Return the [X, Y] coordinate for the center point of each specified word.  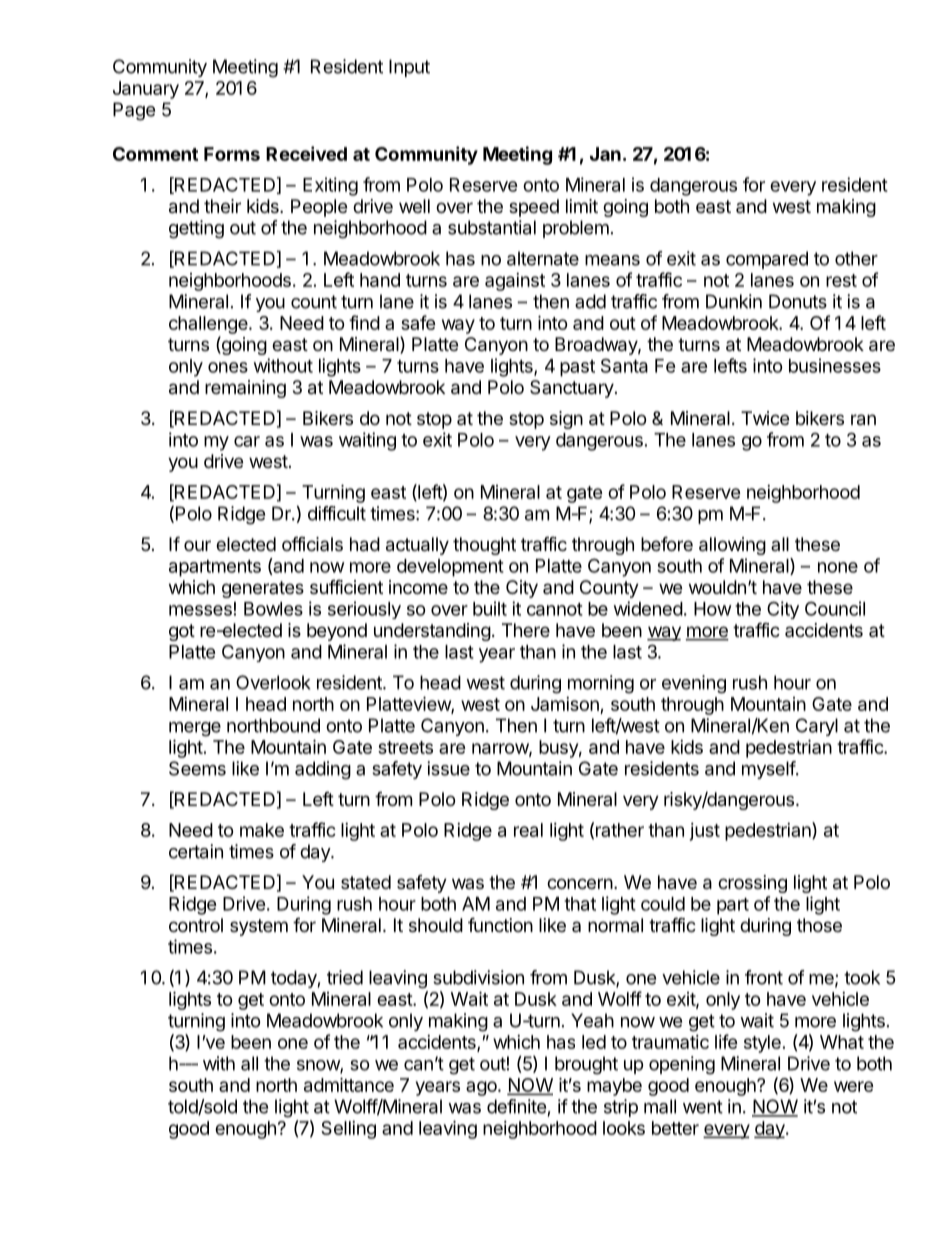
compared [767, 260]
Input [409, 68]
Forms [232, 154]
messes [200, 610]
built [490, 608]
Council [835, 608]
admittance [349, 1084]
